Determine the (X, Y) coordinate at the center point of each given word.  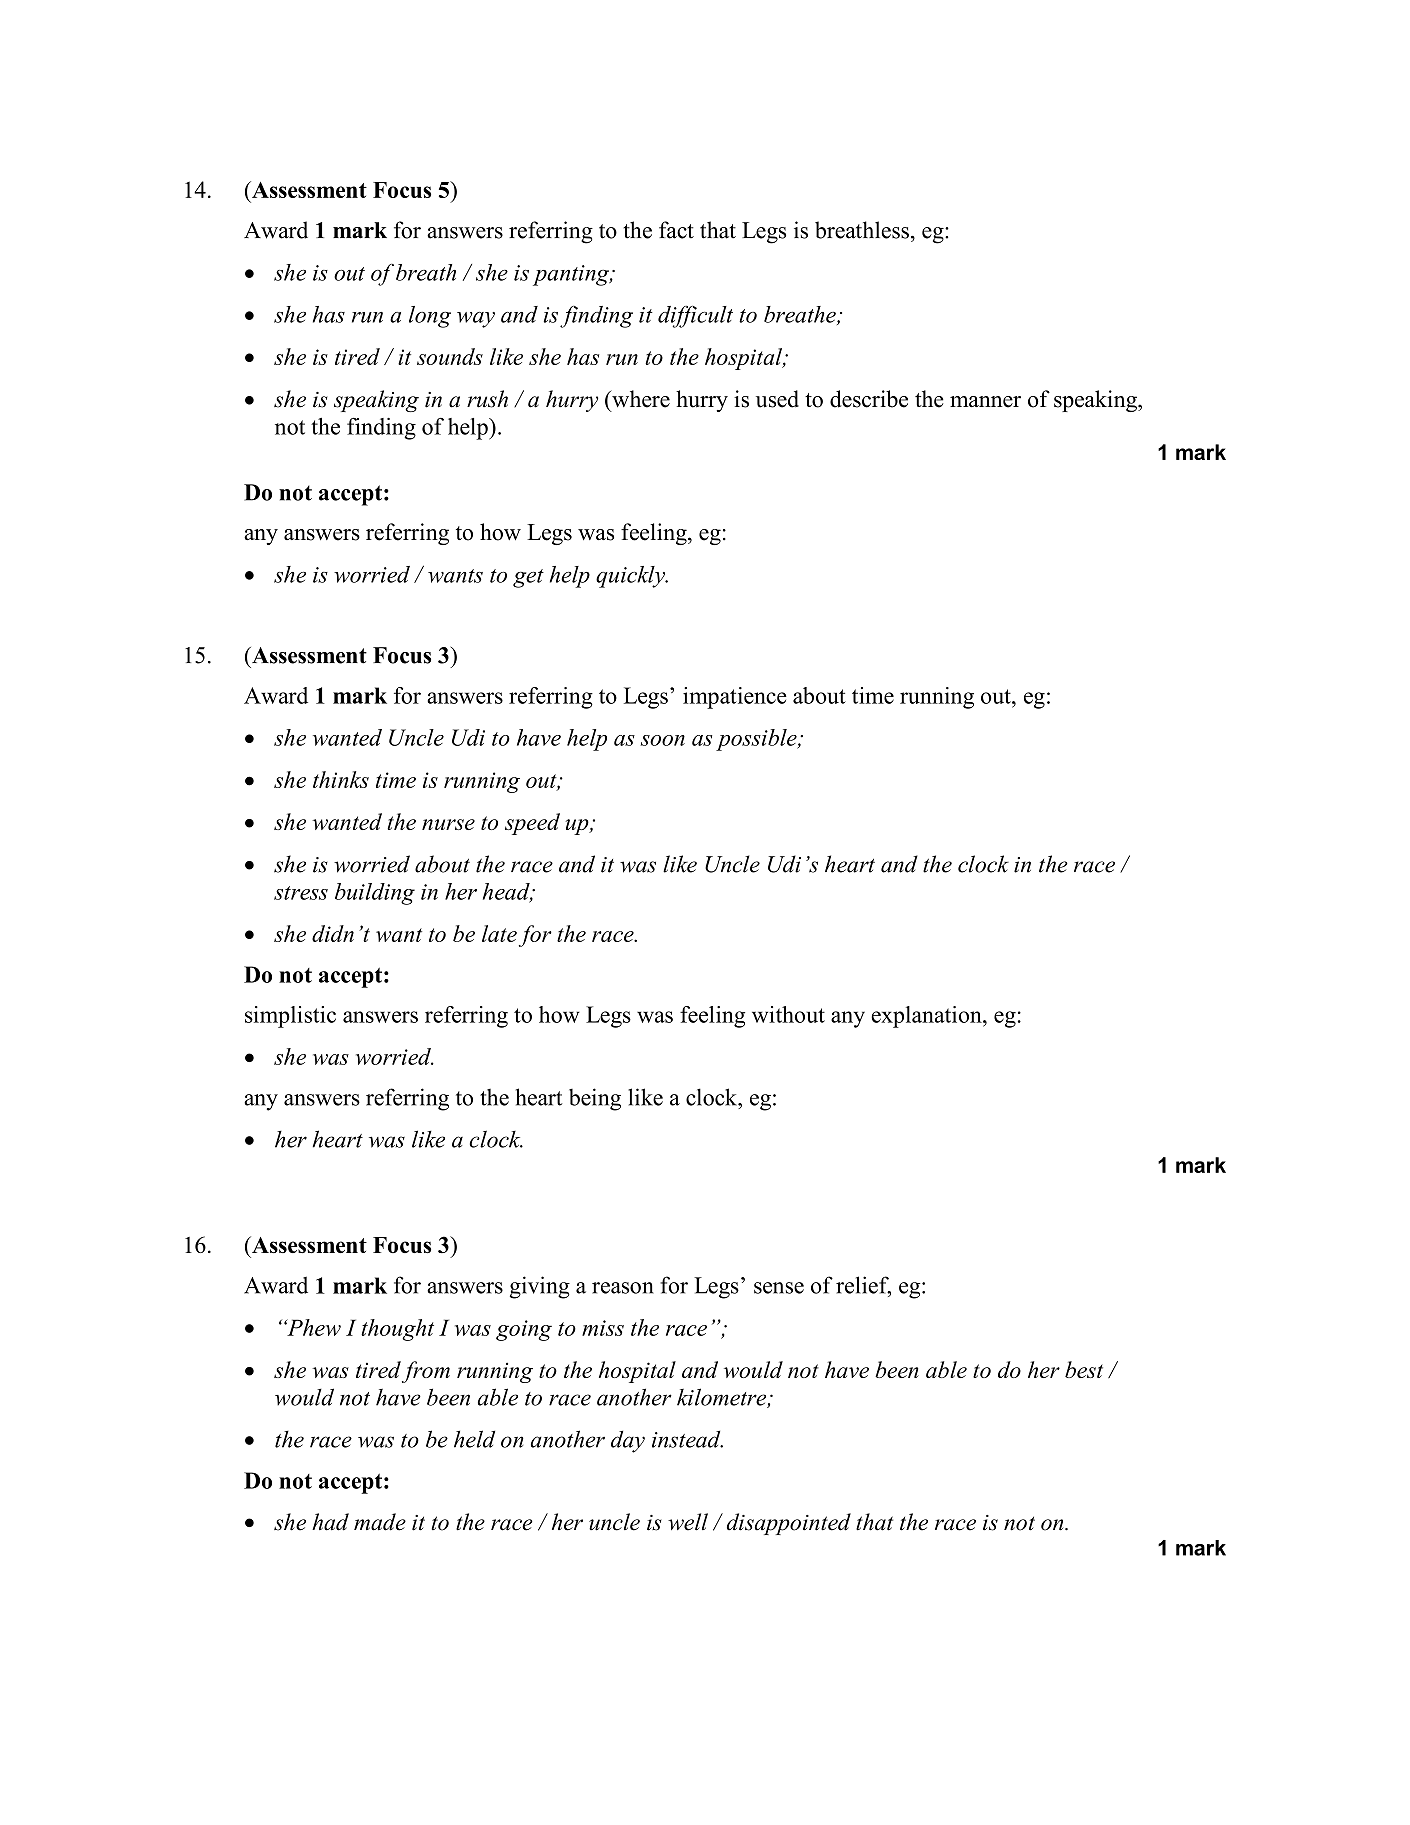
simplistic (290, 1017)
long (430, 317)
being (595, 1099)
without (788, 1014)
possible (757, 740)
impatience (735, 698)
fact (676, 230)
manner (985, 402)
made (380, 1522)
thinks (341, 779)
